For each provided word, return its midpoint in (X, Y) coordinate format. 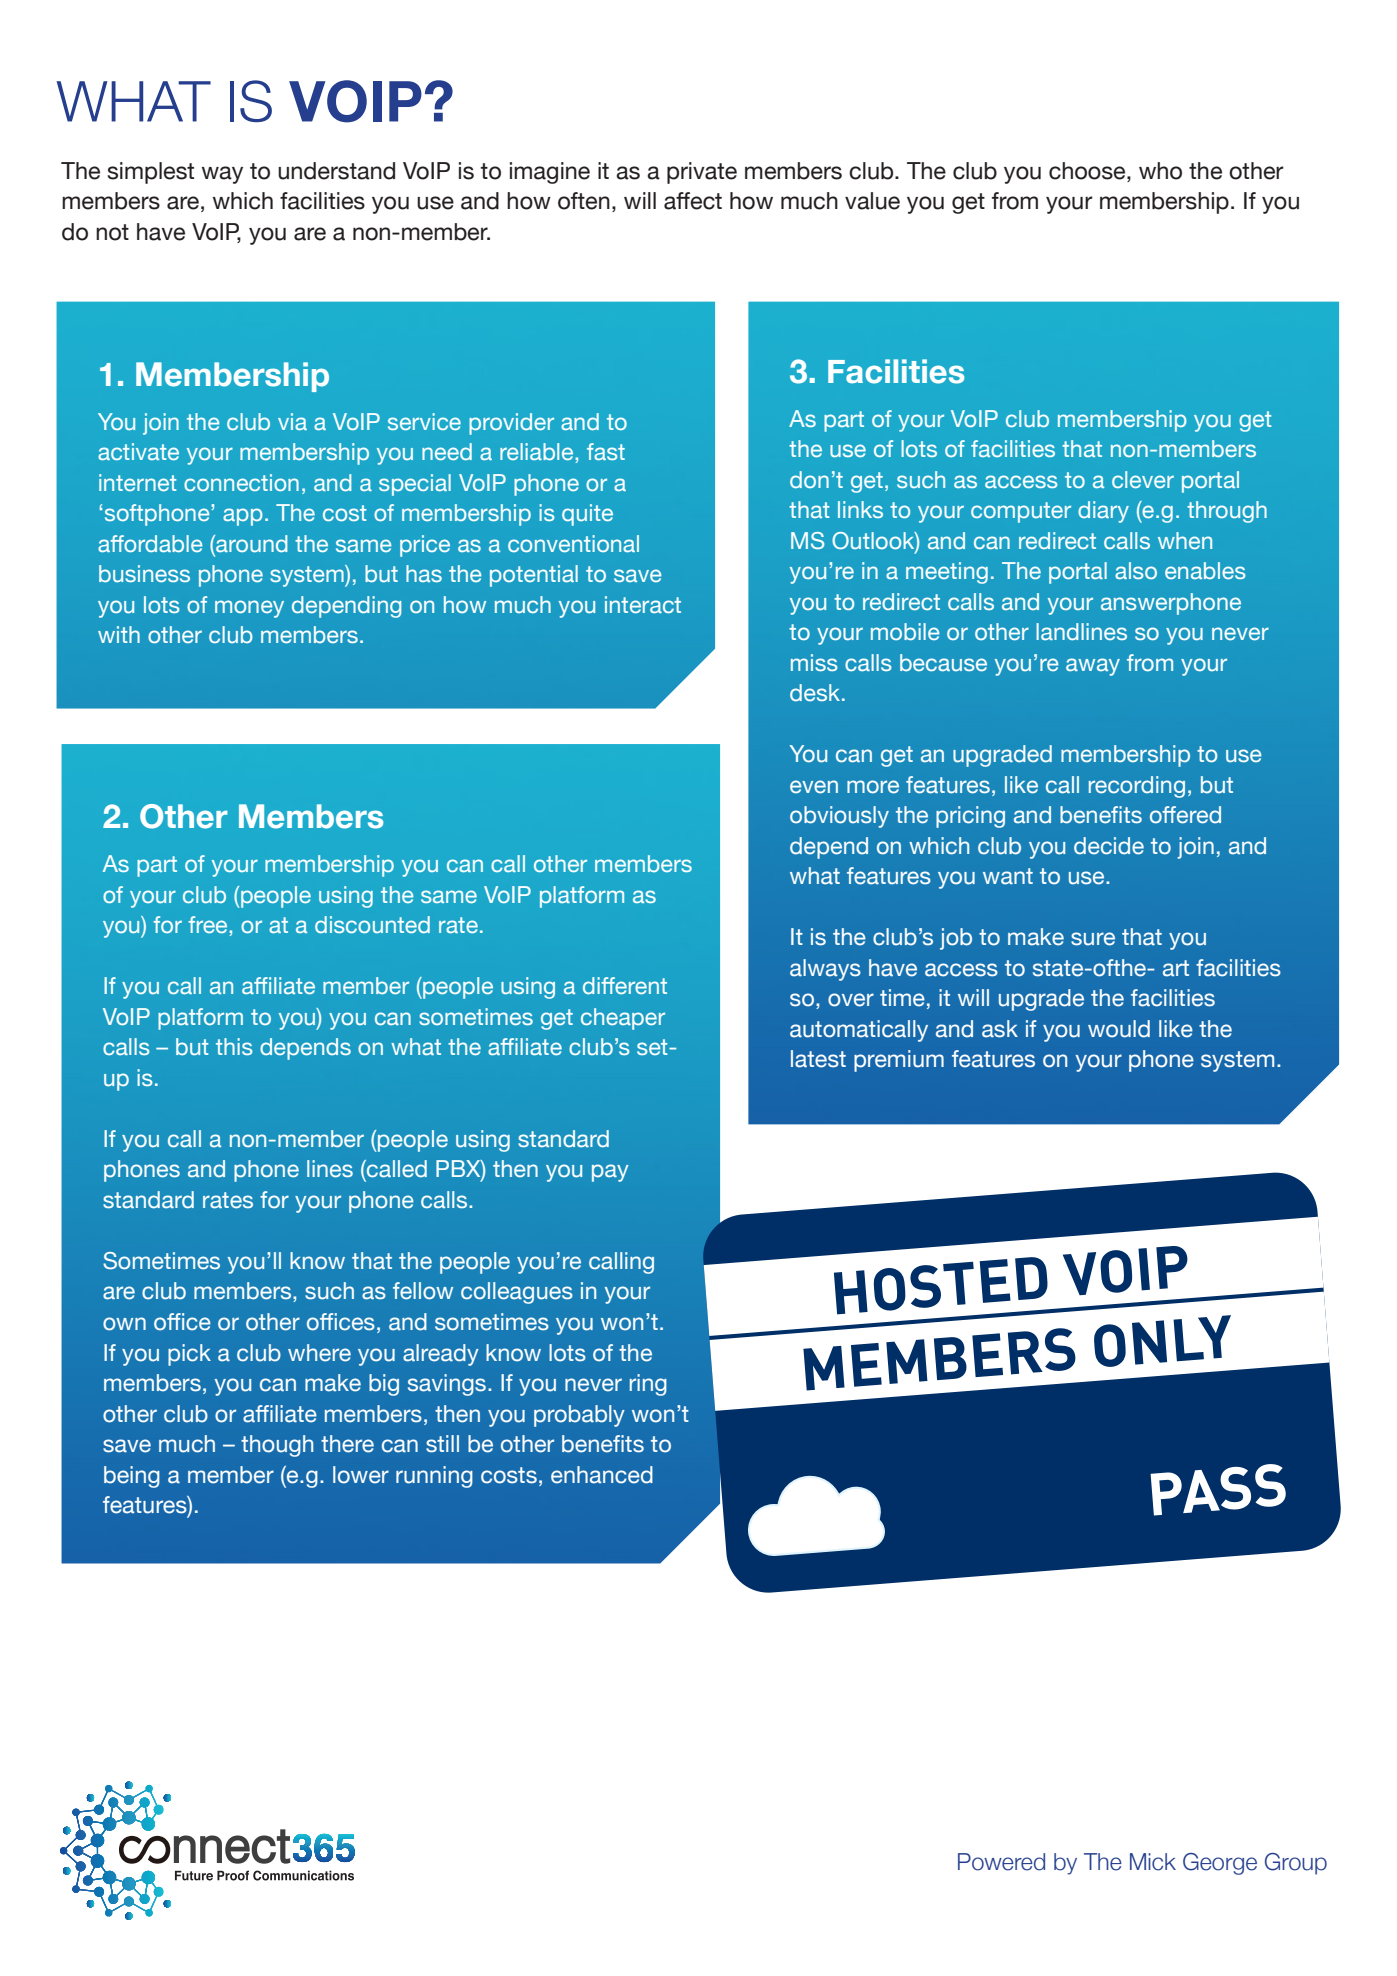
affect (693, 201)
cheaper (623, 1019)
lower (361, 1475)
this (234, 1046)
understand (336, 171)
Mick (1153, 1862)
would (1119, 1029)
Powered (1001, 1862)
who (1160, 171)
